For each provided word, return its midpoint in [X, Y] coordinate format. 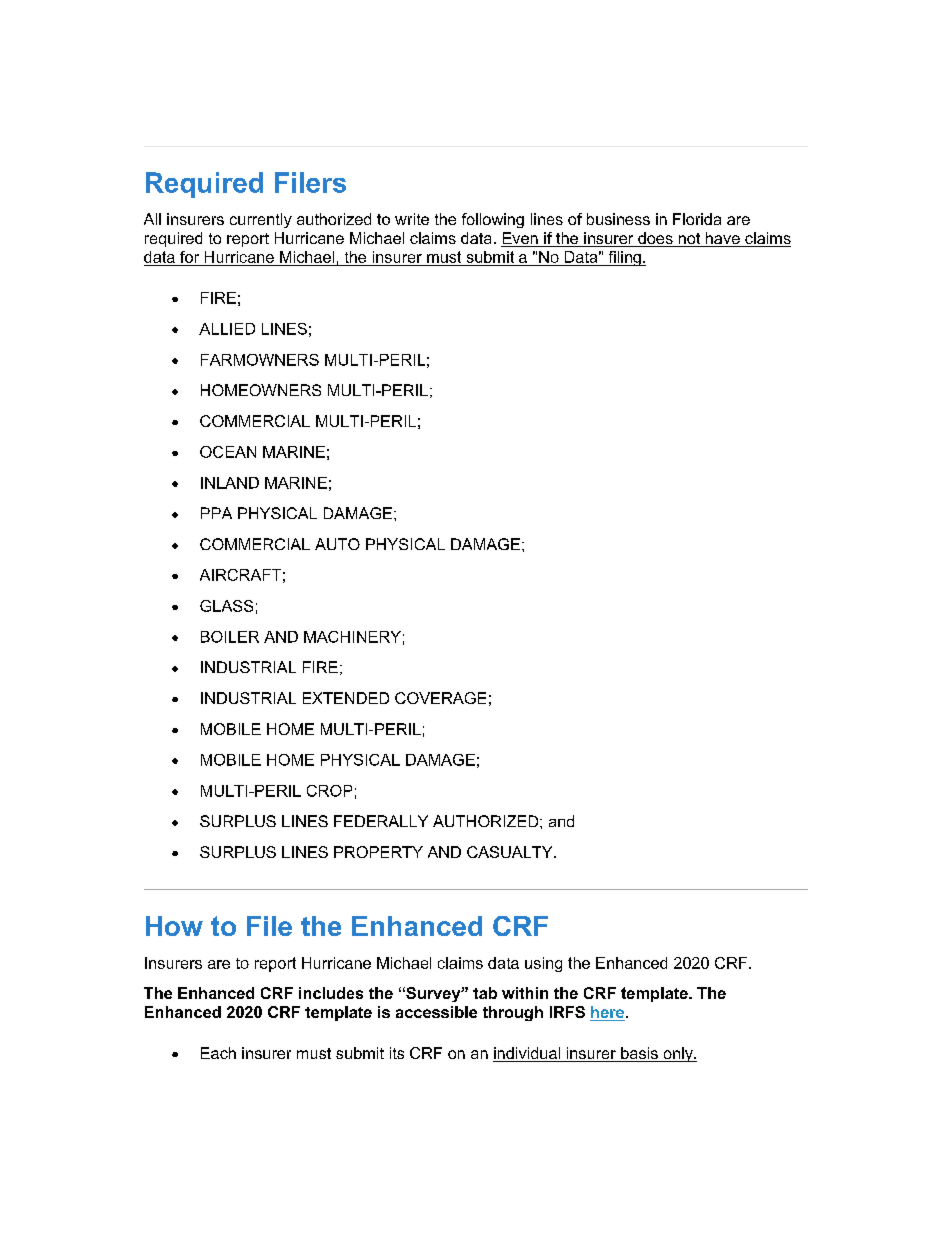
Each [218, 1053]
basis [639, 1054]
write [412, 219]
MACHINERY [352, 637]
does [655, 239]
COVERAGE [440, 698]
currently [261, 220]
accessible [436, 1012]
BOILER [230, 637]
